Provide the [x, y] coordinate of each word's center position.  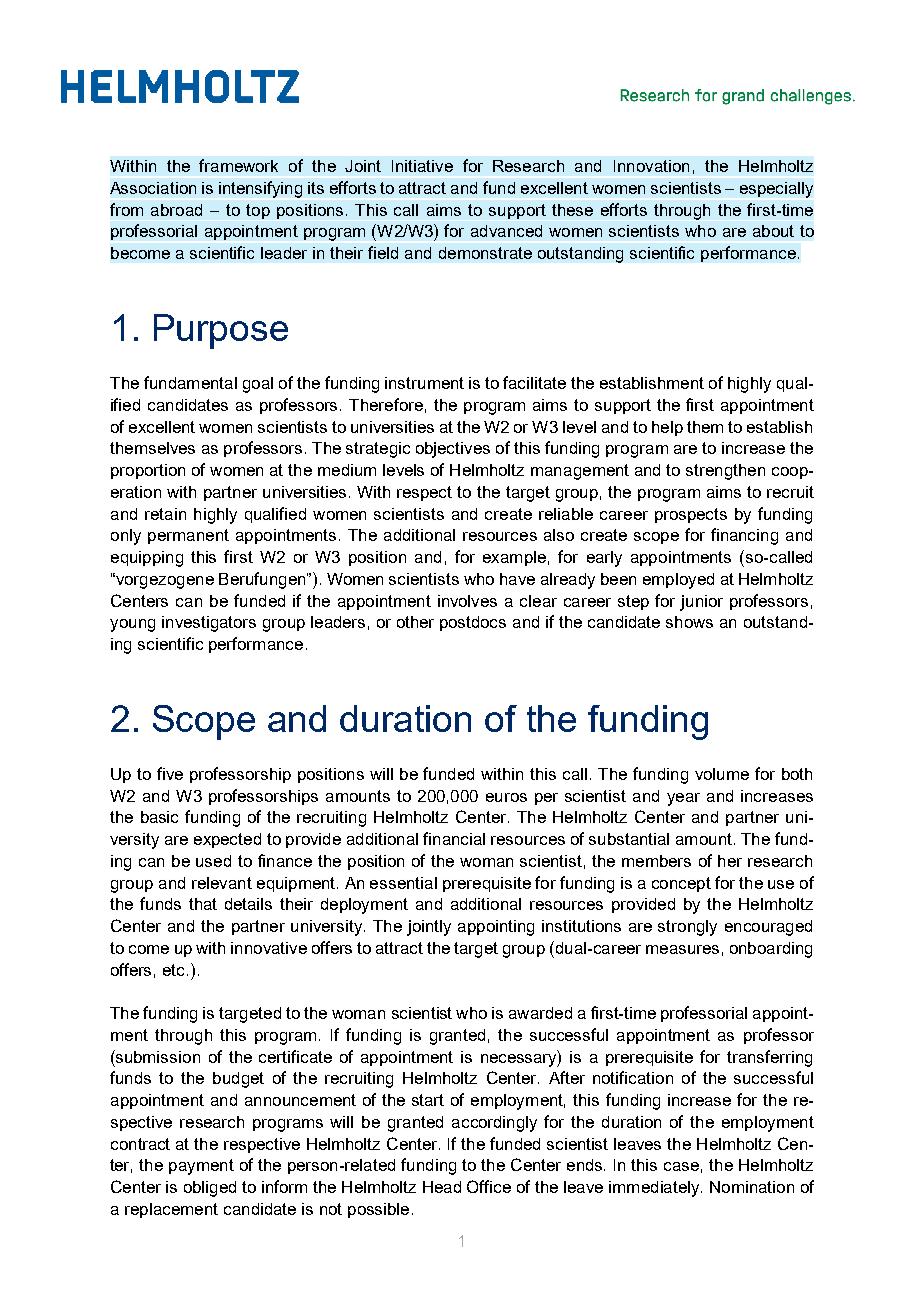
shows [689, 622]
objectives [453, 450]
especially [776, 190]
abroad [176, 210]
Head [442, 1187]
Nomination [752, 1187]
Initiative [422, 166]
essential [403, 883]
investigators [209, 624]
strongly [687, 928]
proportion [148, 471]
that [203, 904]
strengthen [725, 472]
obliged [210, 1189]
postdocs [473, 623]
